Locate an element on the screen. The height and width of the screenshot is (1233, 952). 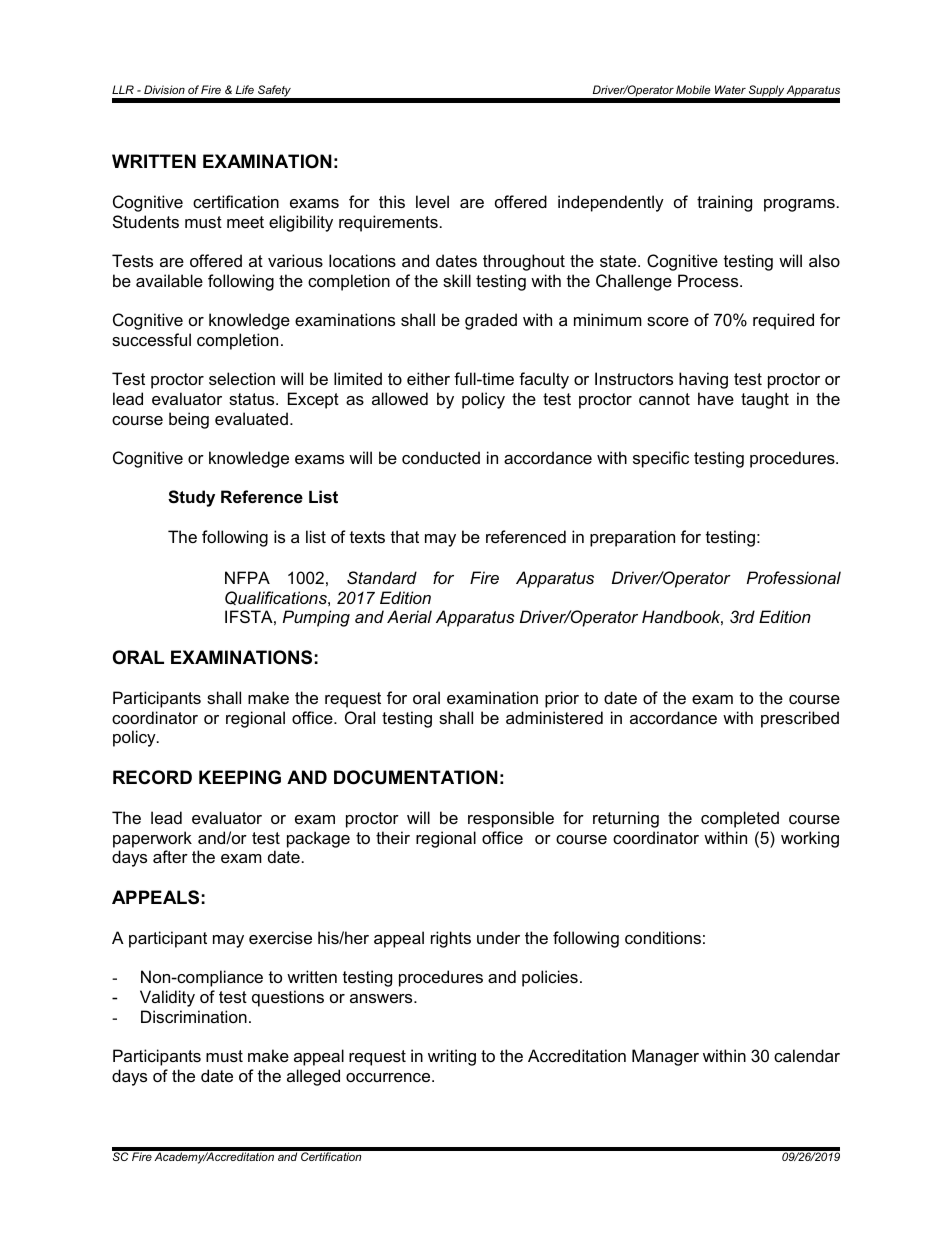
Aerial is located at coordinates (409, 616).
